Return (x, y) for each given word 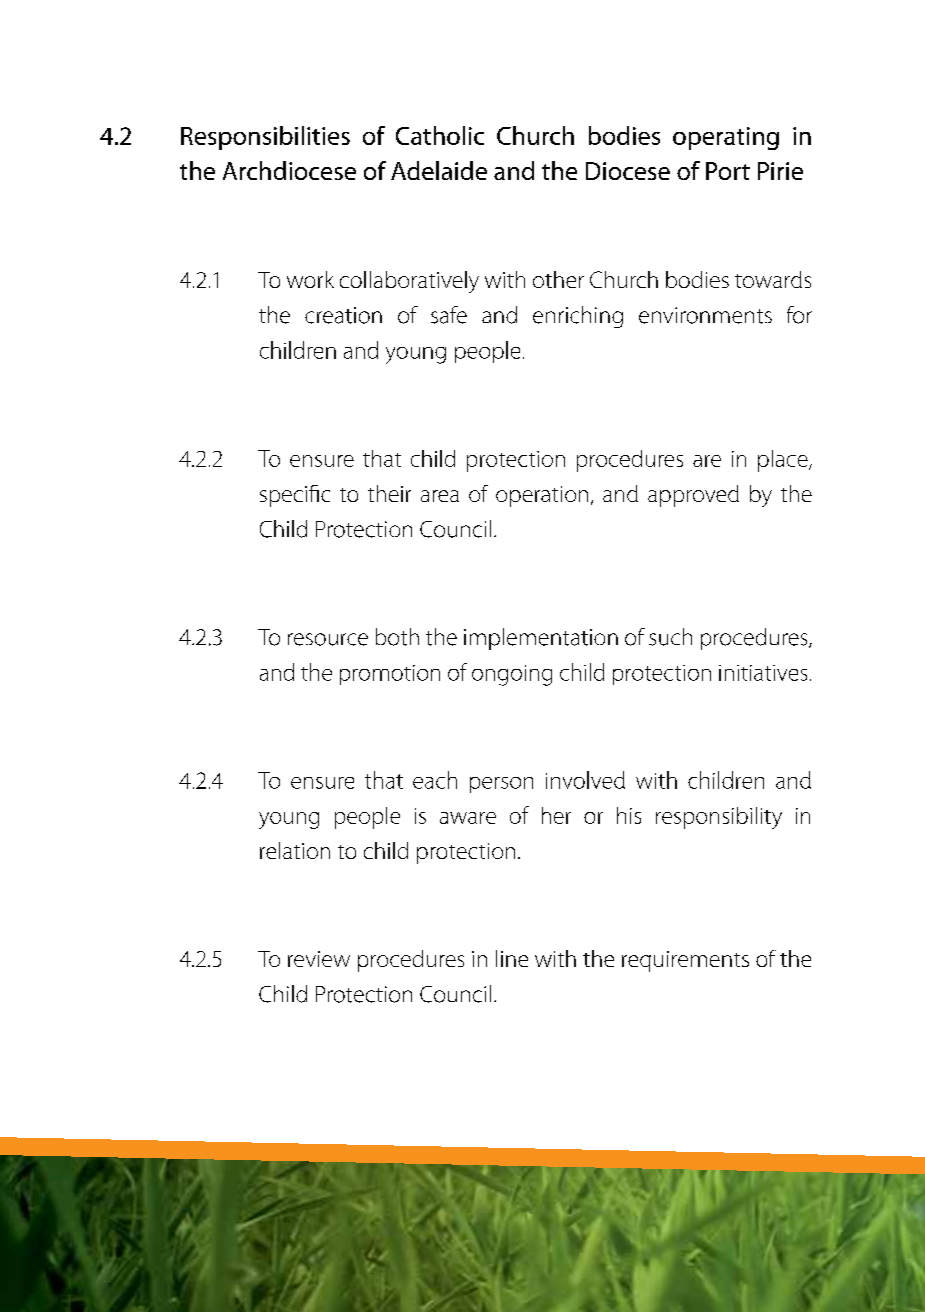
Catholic (440, 135)
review (319, 959)
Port (728, 171)
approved (693, 496)
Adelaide (439, 170)
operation (542, 496)
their (389, 493)
